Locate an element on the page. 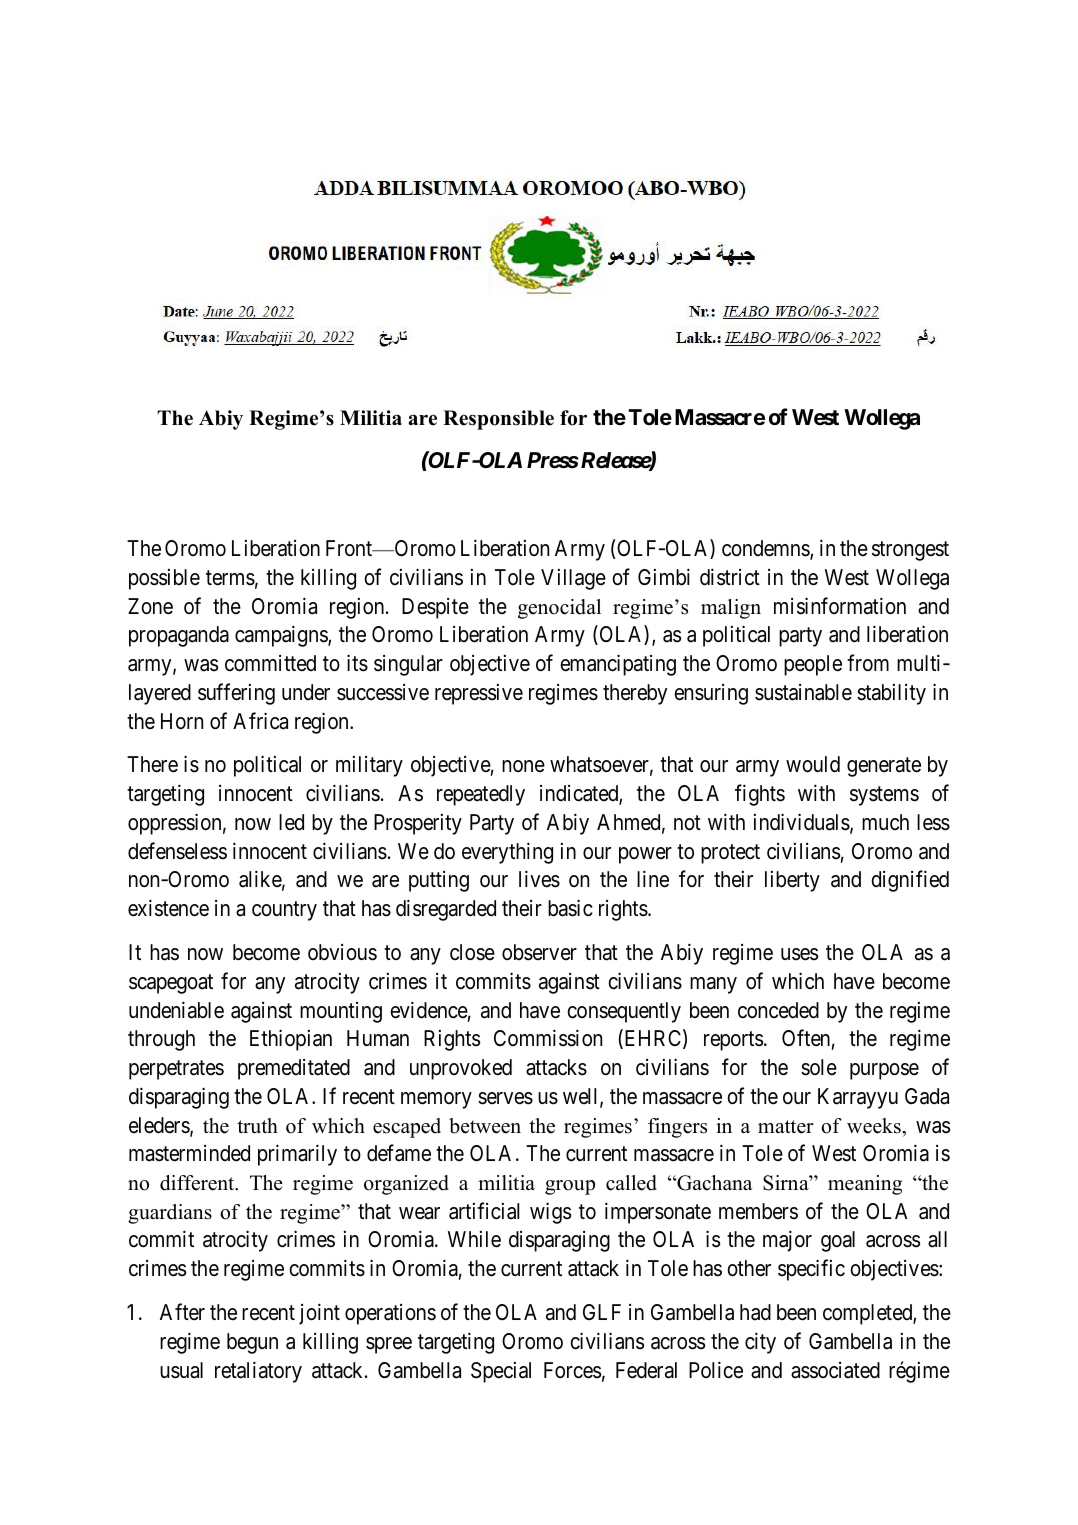 The height and width of the image is (1525, 1078). Responsible is located at coordinates (498, 420).
